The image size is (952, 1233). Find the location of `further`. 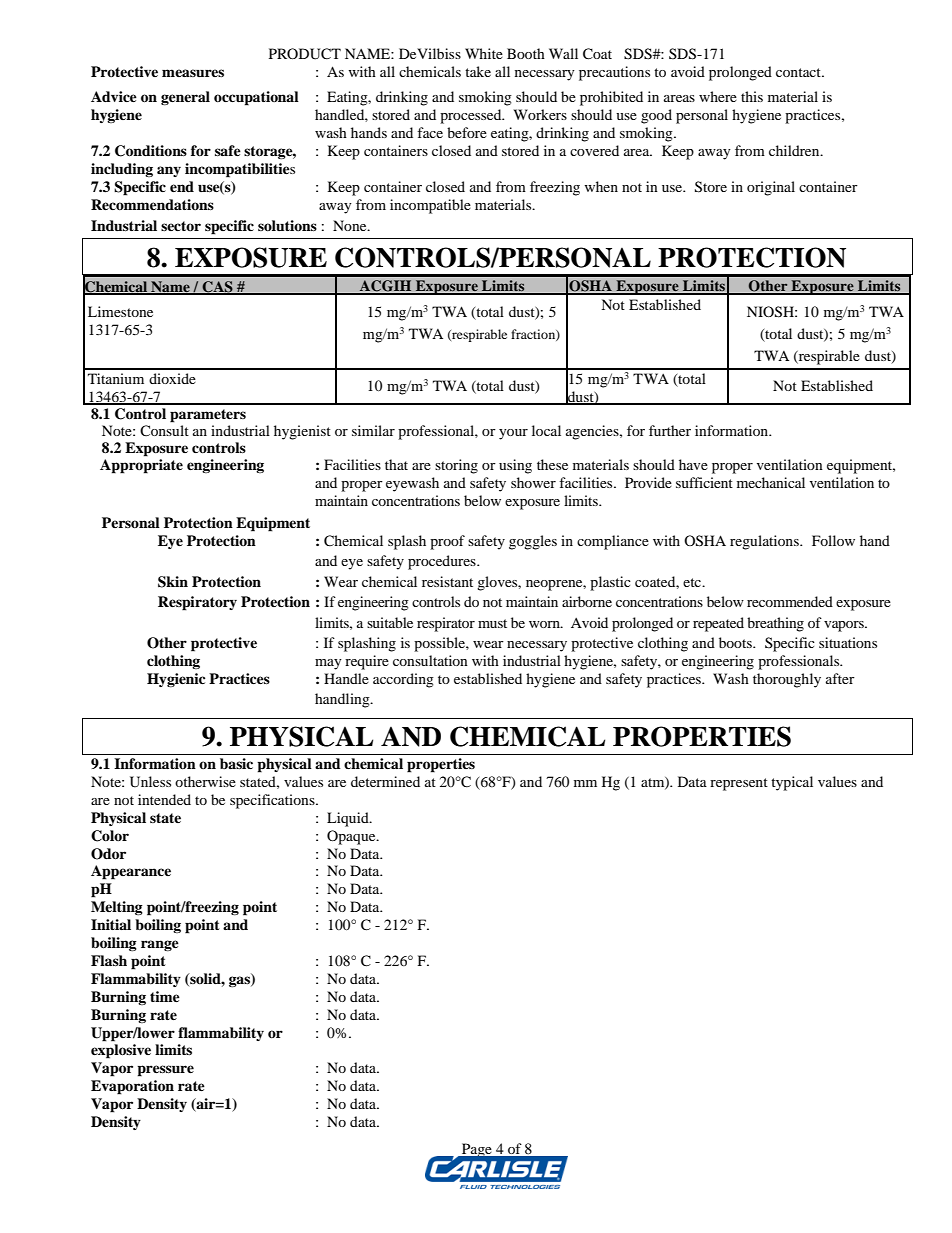

further is located at coordinates (670, 430).
